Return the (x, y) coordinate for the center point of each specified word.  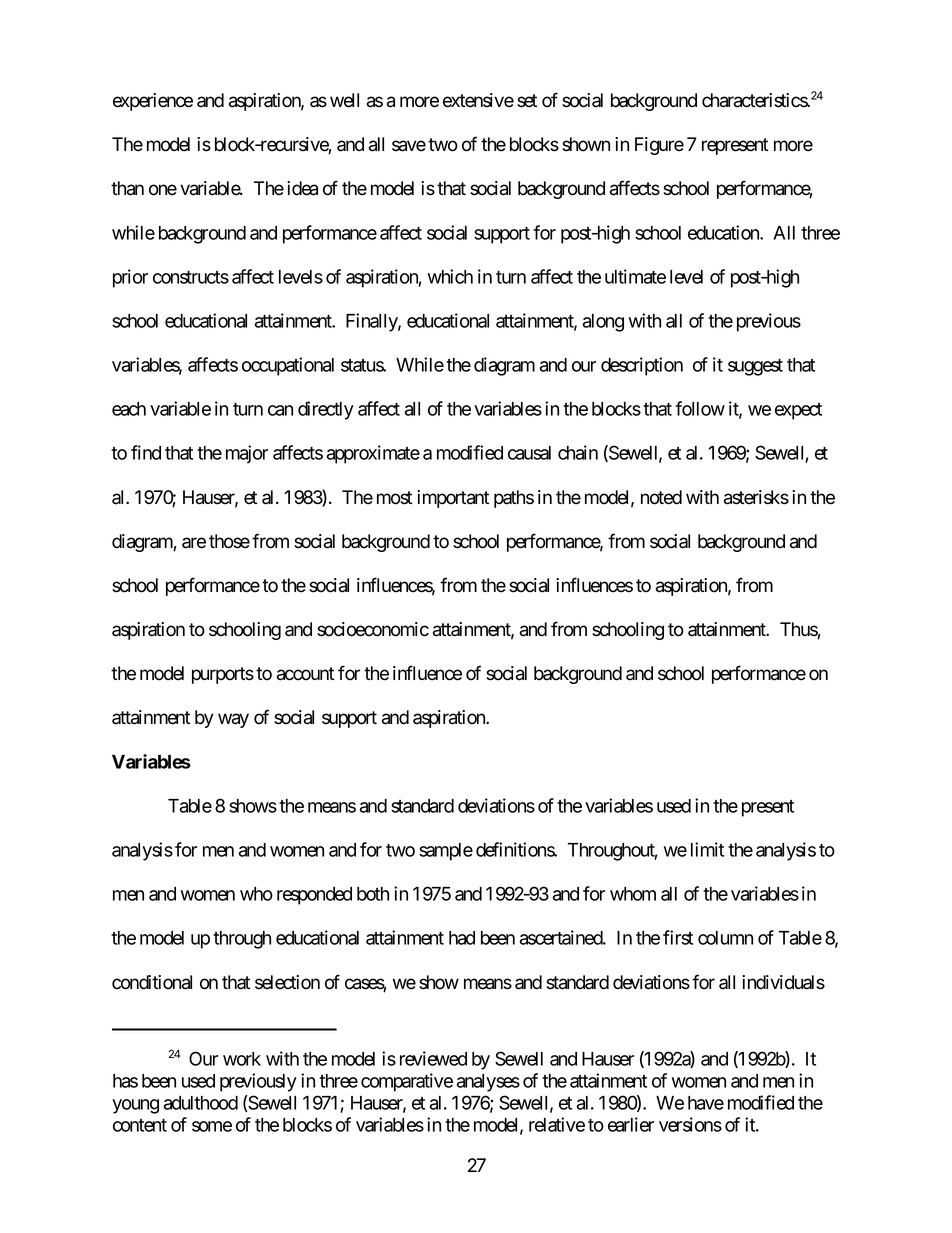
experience (153, 102)
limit (707, 849)
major (247, 454)
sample (446, 852)
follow (700, 408)
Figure (659, 146)
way (233, 720)
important (453, 499)
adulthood (201, 1103)
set (527, 101)
